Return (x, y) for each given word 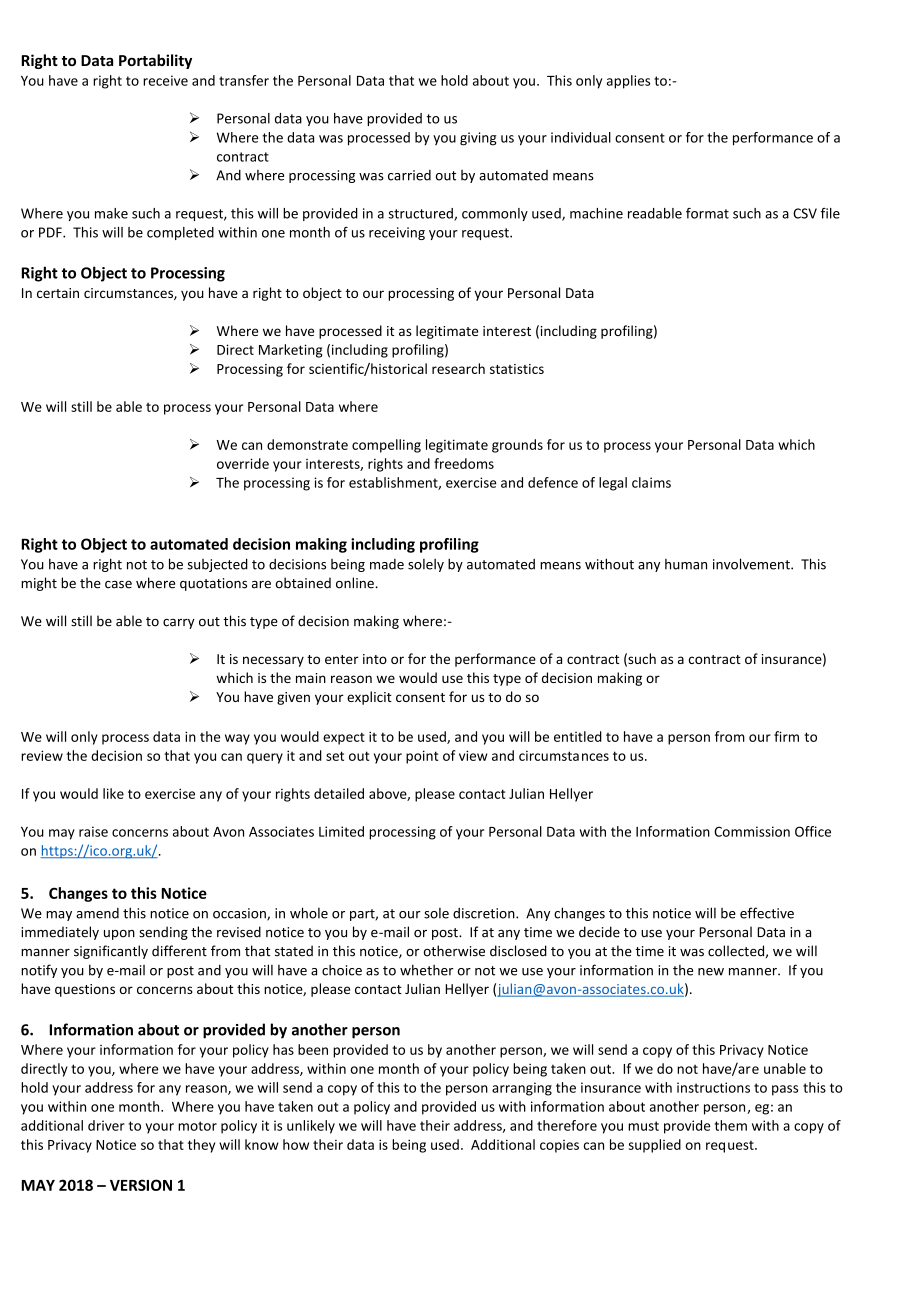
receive (165, 80)
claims (651, 482)
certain (58, 293)
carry (179, 624)
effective (767, 913)
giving (478, 139)
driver (106, 1125)
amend (97, 913)
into (375, 659)
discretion (485, 913)
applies (628, 82)
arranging (522, 1089)
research (458, 368)
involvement (752, 564)
